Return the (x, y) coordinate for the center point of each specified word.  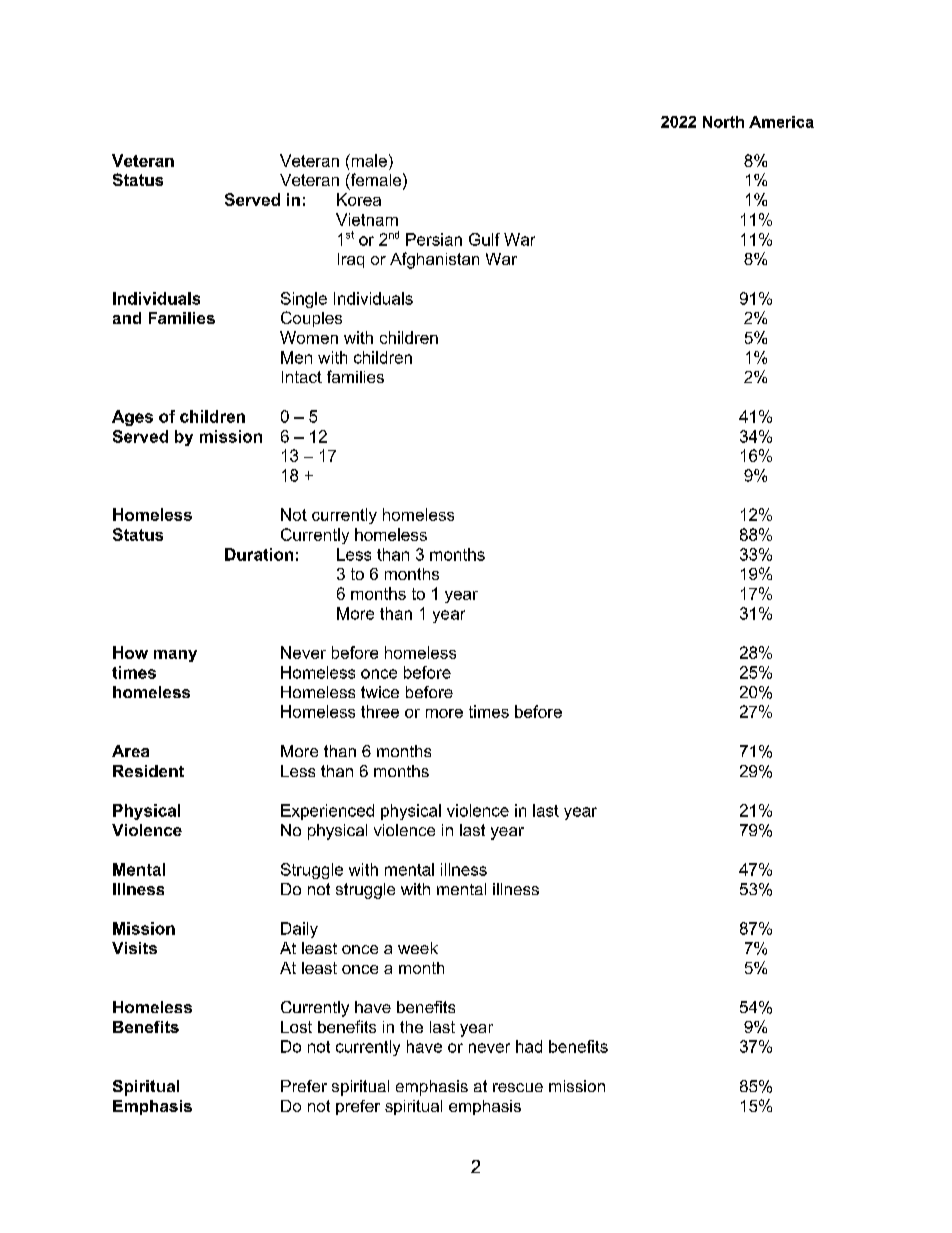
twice (380, 692)
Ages (132, 418)
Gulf (484, 239)
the (411, 1027)
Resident (148, 771)
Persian (434, 239)
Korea (359, 199)
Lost (296, 1027)
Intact (302, 377)
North (723, 122)
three (380, 711)
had (529, 1046)
